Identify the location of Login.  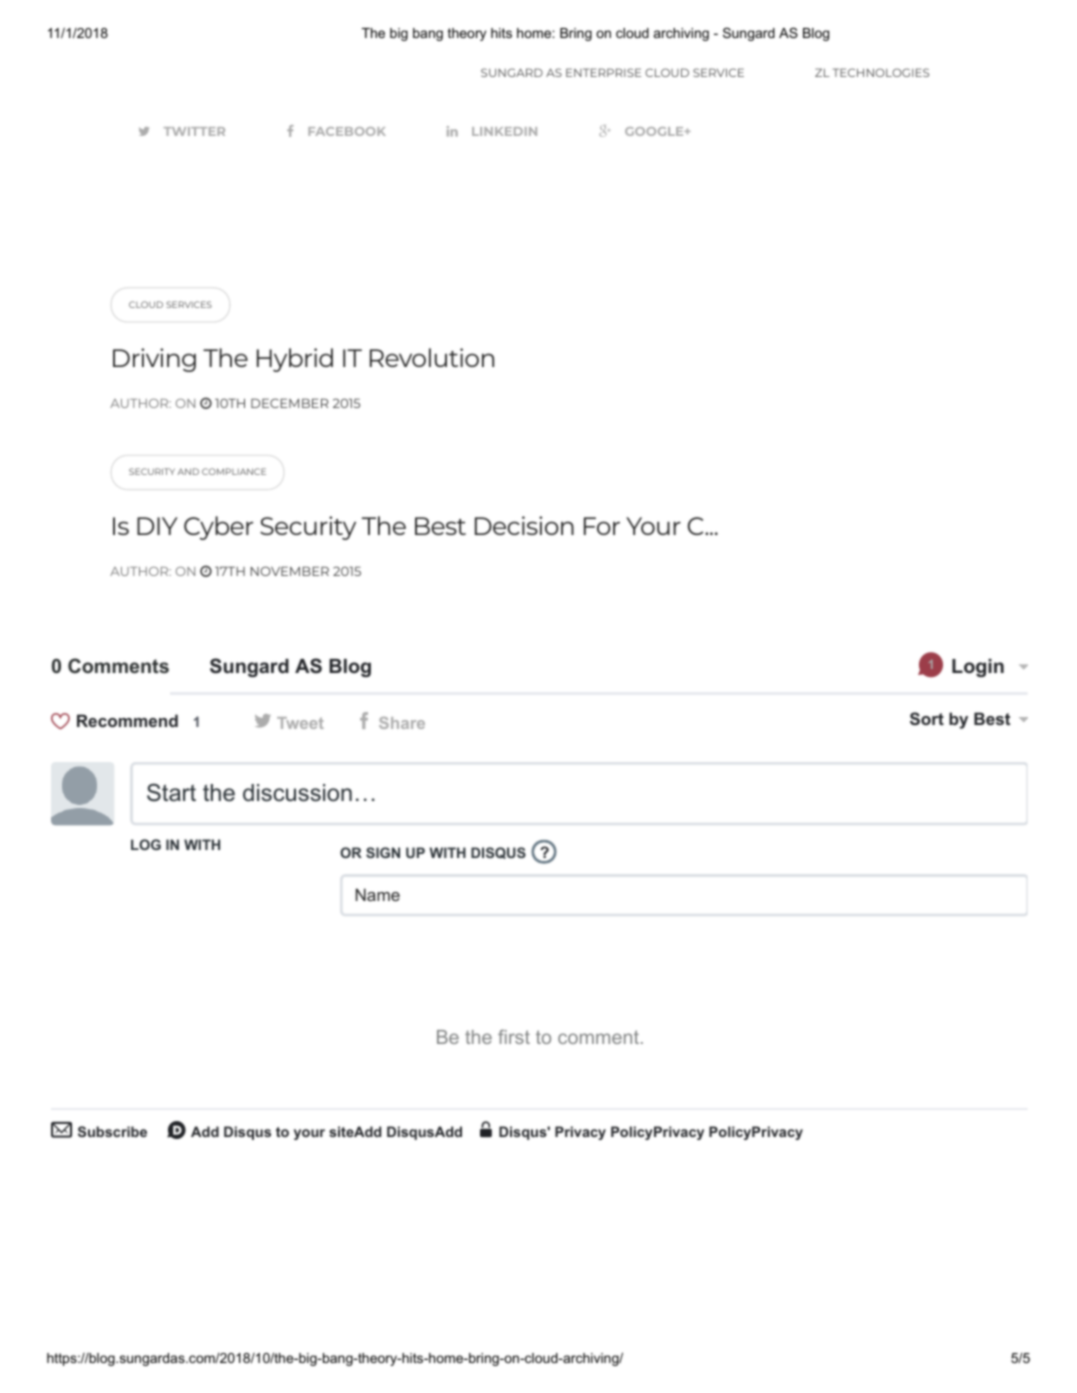
(978, 668).
